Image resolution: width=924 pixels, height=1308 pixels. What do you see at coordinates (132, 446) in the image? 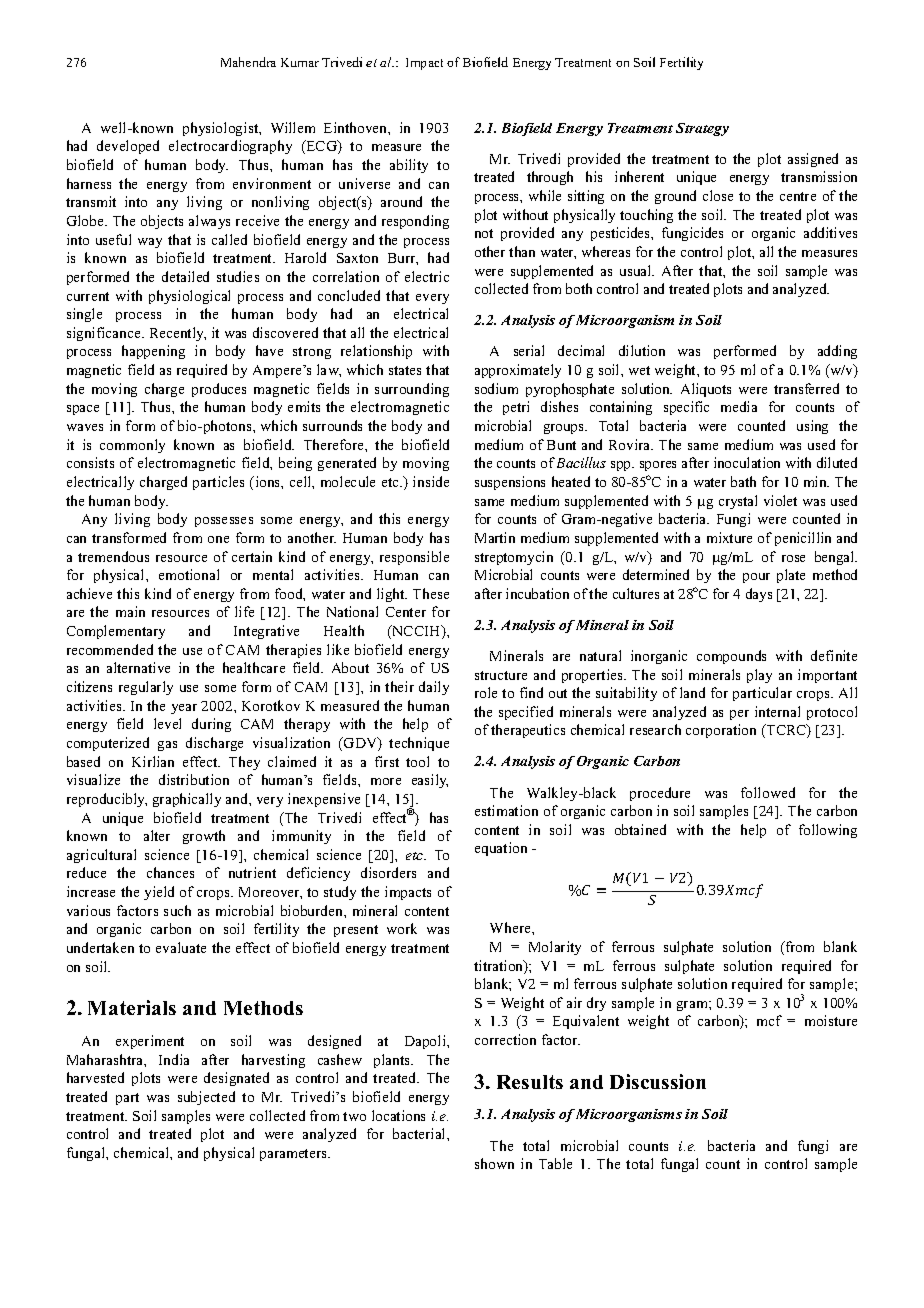
I see `commonly` at bounding box center [132, 446].
